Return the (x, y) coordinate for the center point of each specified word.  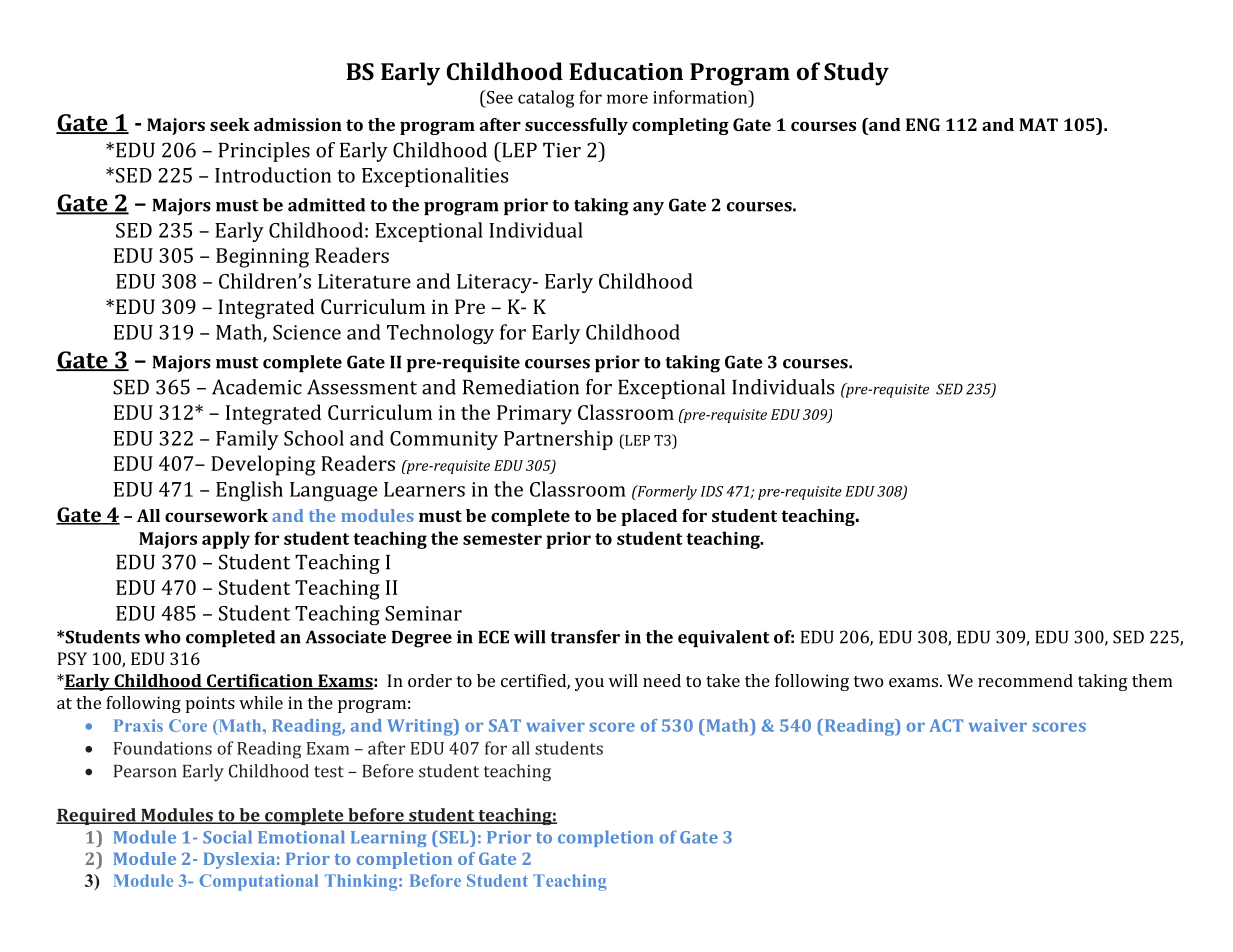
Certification (259, 682)
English (249, 491)
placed (649, 517)
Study (856, 74)
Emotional (301, 837)
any (648, 209)
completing (680, 126)
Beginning (262, 258)
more (627, 99)
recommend (1025, 680)
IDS (712, 491)
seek (230, 124)
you (589, 684)
